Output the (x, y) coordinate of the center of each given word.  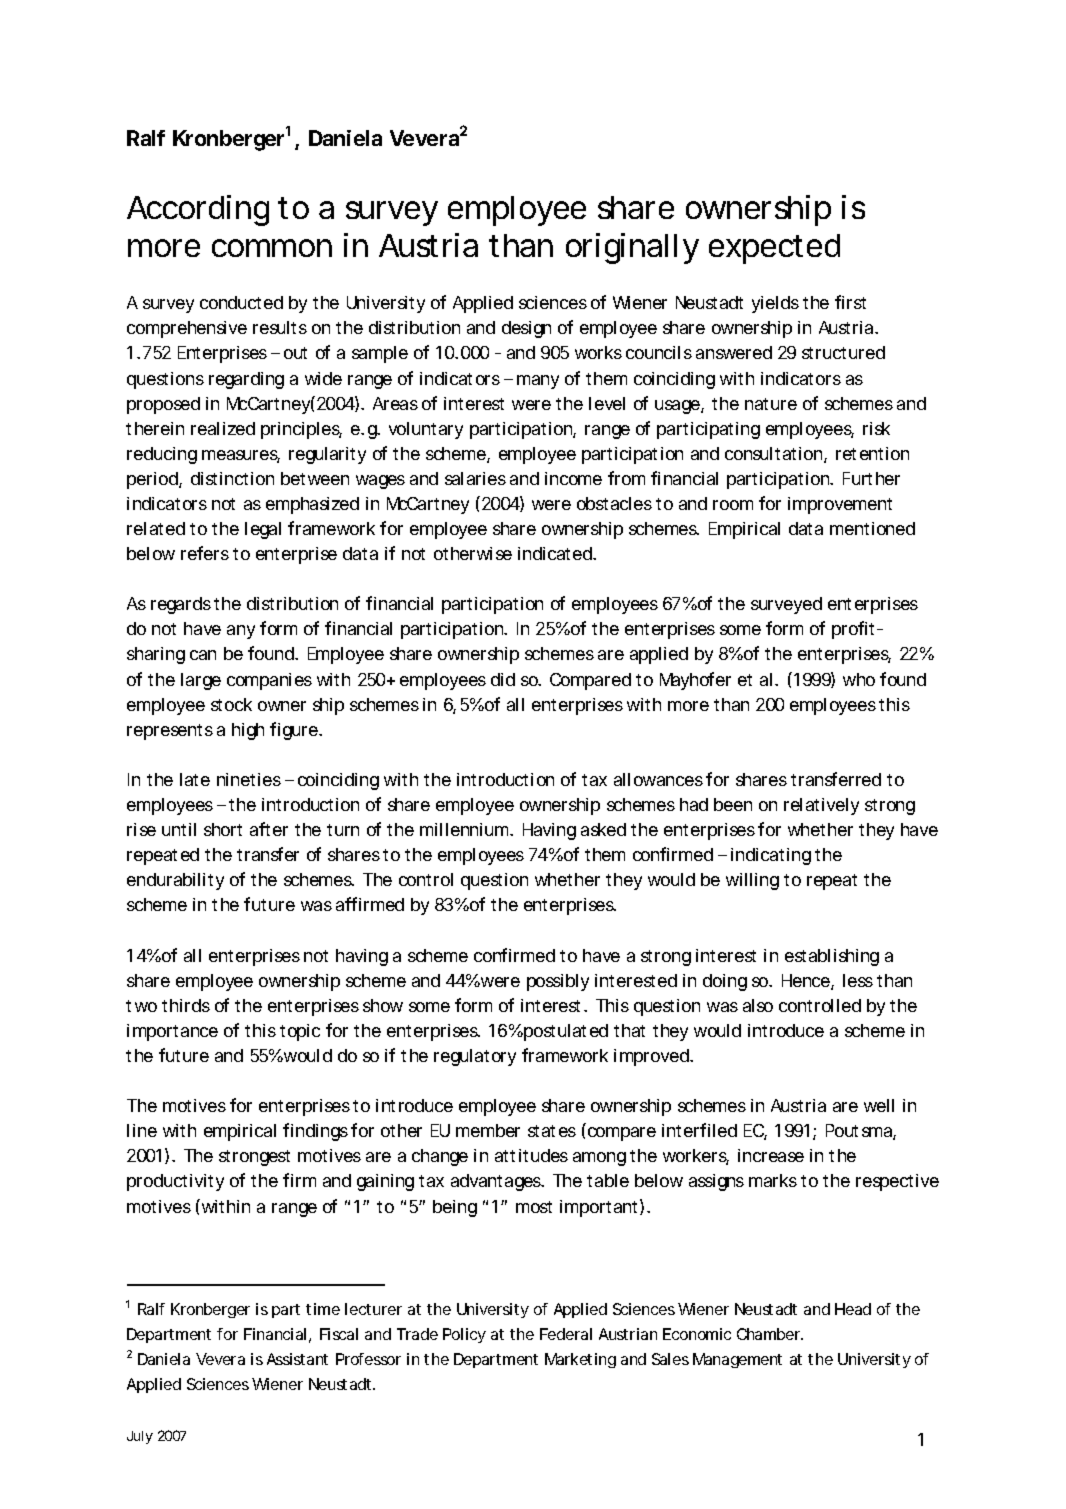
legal (263, 530)
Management (737, 1360)
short (223, 829)
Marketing (580, 1360)
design (526, 329)
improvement (840, 505)
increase (771, 1155)
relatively (821, 806)
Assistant (297, 1359)
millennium (465, 829)
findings (315, 1132)
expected (774, 249)
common (272, 248)
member (488, 1130)
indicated (556, 553)
